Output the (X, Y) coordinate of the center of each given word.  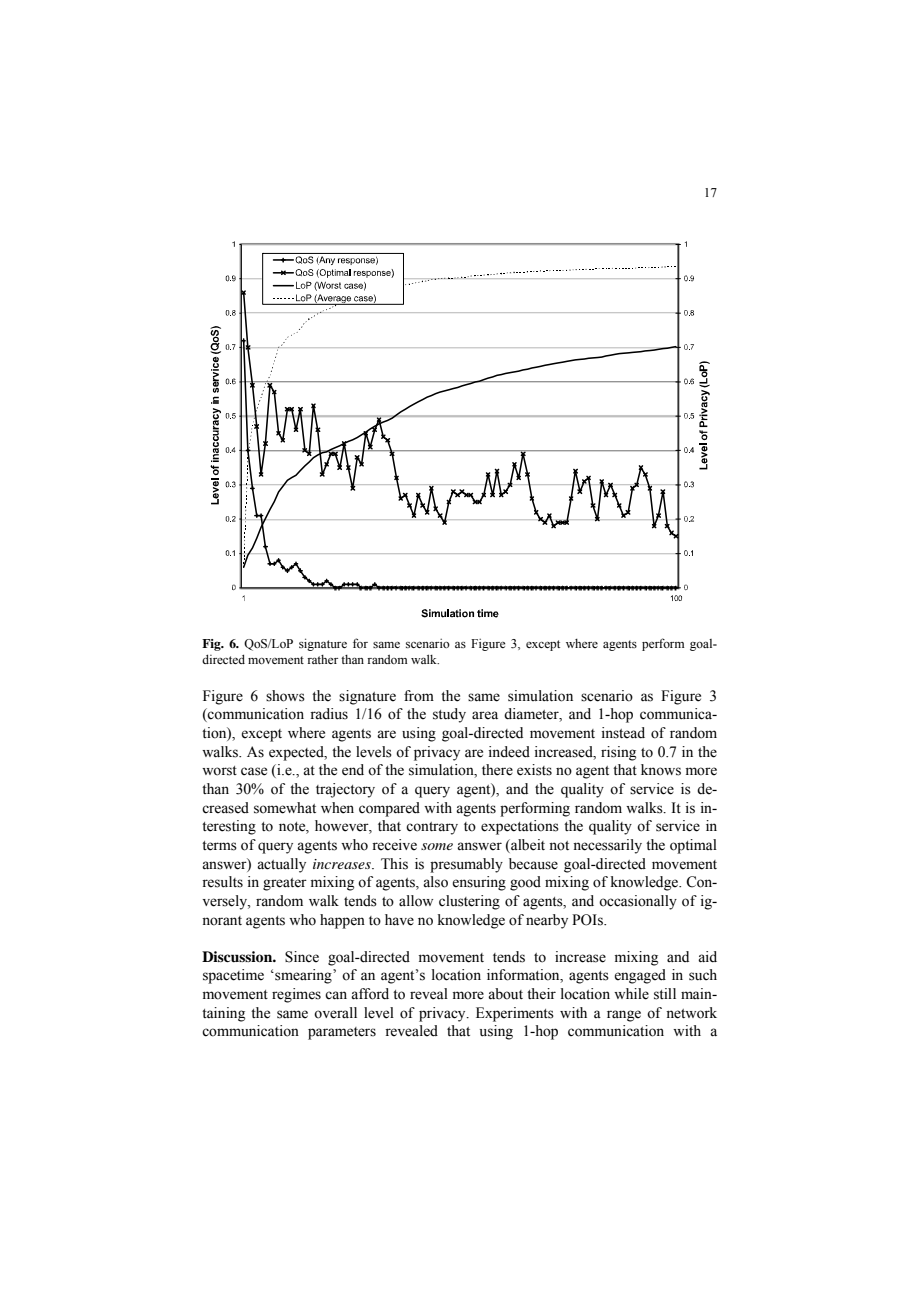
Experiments (515, 1014)
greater (285, 884)
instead (623, 733)
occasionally (638, 902)
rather (322, 659)
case (254, 771)
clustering (469, 902)
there (497, 770)
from (419, 696)
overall (335, 1013)
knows (661, 770)
